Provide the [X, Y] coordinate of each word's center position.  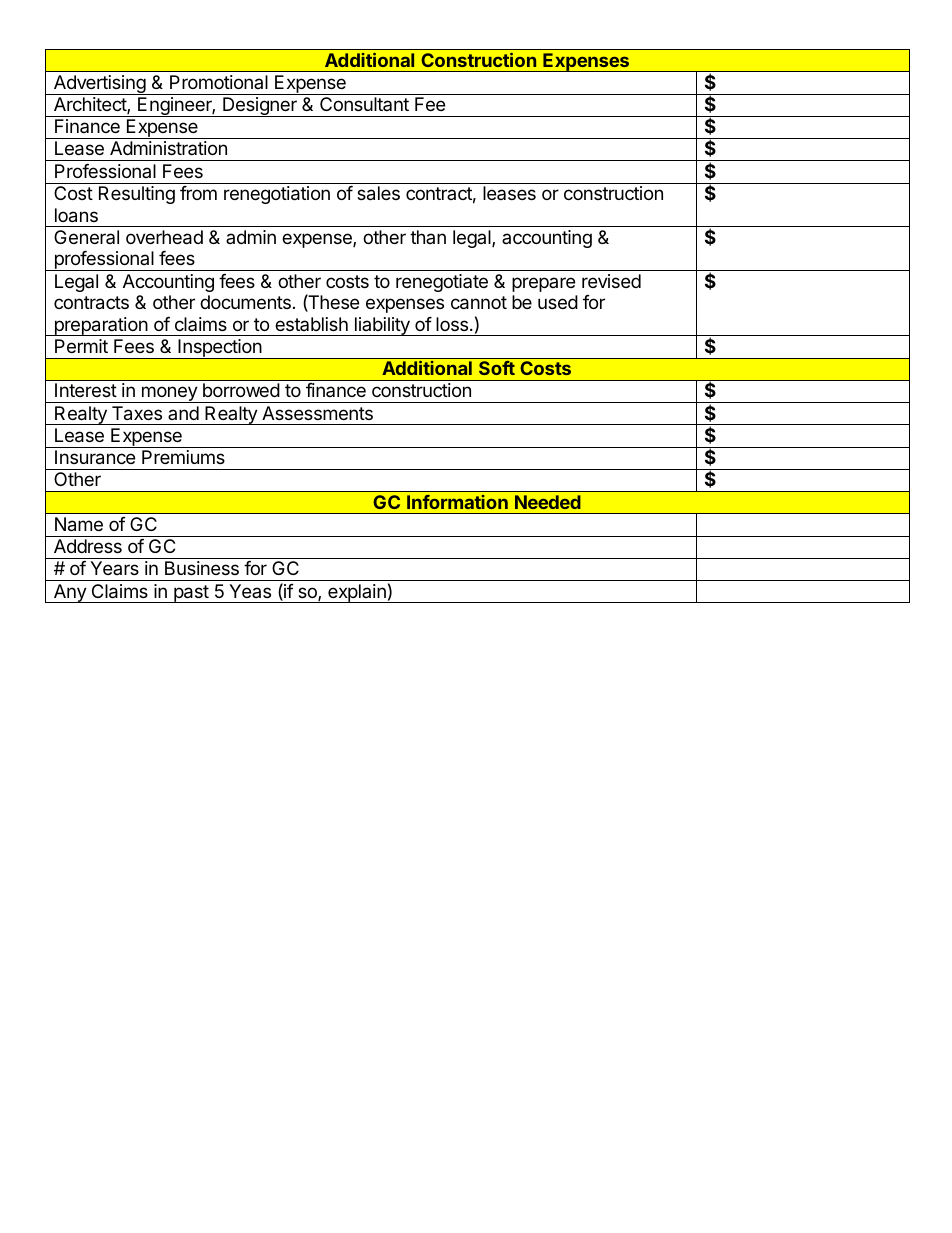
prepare [543, 284]
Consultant [364, 104]
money [169, 394]
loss [453, 324]
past [191, 594]
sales [378, 193]
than [428, 237]
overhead [164, 237]
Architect [91, 105]
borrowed [241, 390]
